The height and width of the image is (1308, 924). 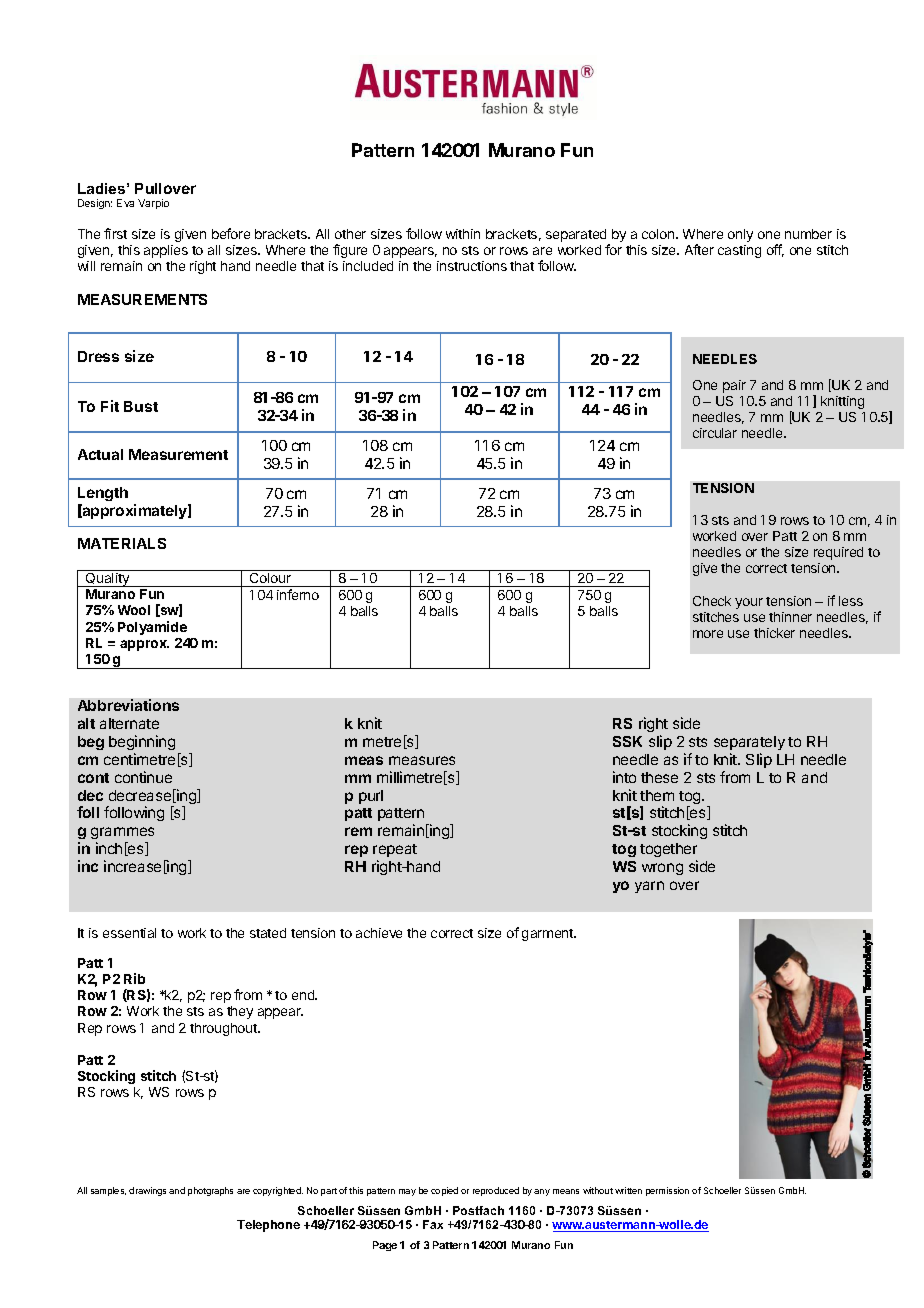 What do you see at coordinates (740, 235) in the image?
I see `only` at bounding box center [740, 235].
